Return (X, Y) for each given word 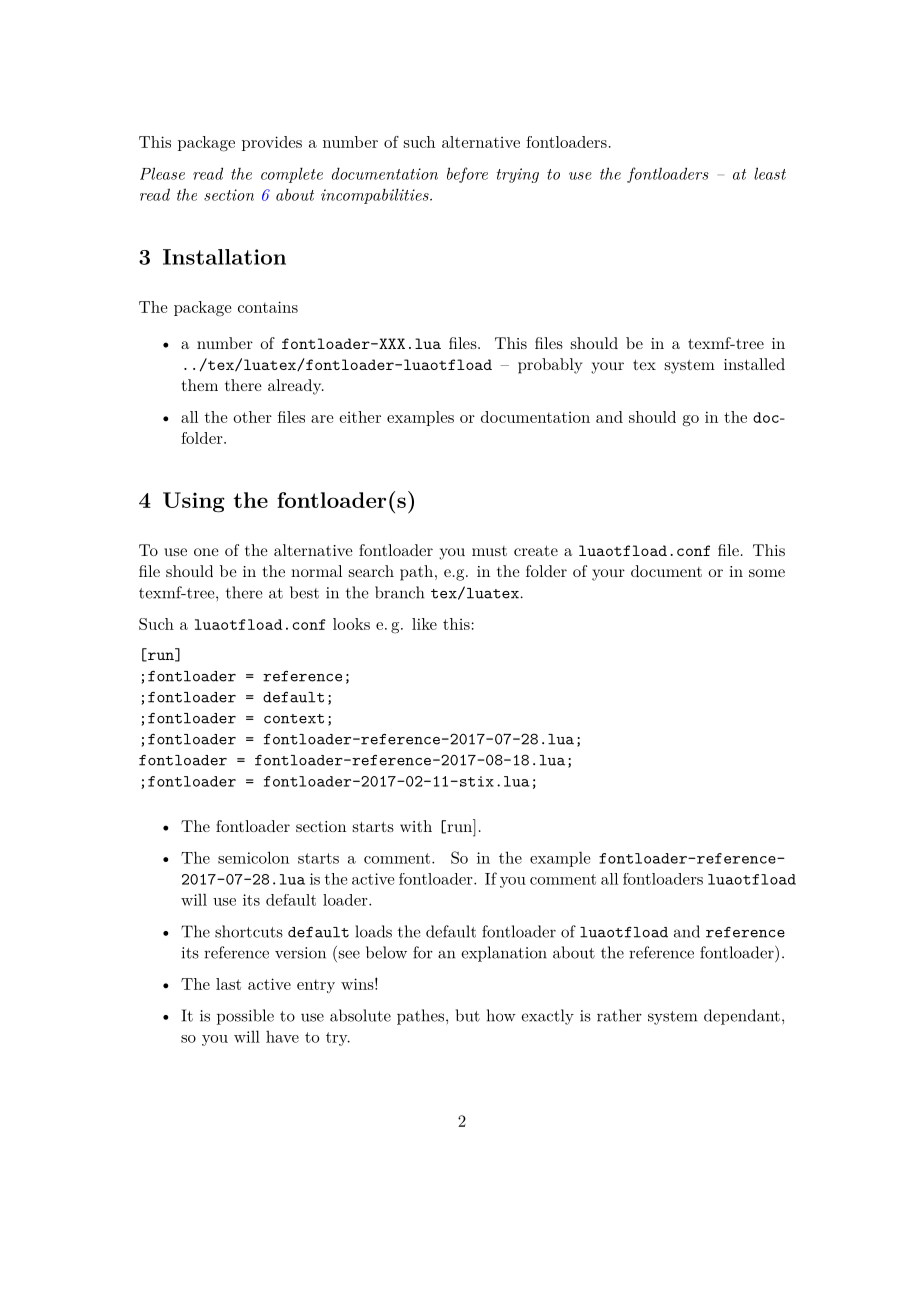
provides (272, 143)
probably (550, 366)
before (467, 175)
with (416, 826)
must (489, 551)
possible (245, 1017)
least (770, 173)
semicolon (253, 857)
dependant (742, 1017)
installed (754, 364)
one (206, 552)
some (767, 573)
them (200, 385)
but (468, 1015)
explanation (504, 954)
